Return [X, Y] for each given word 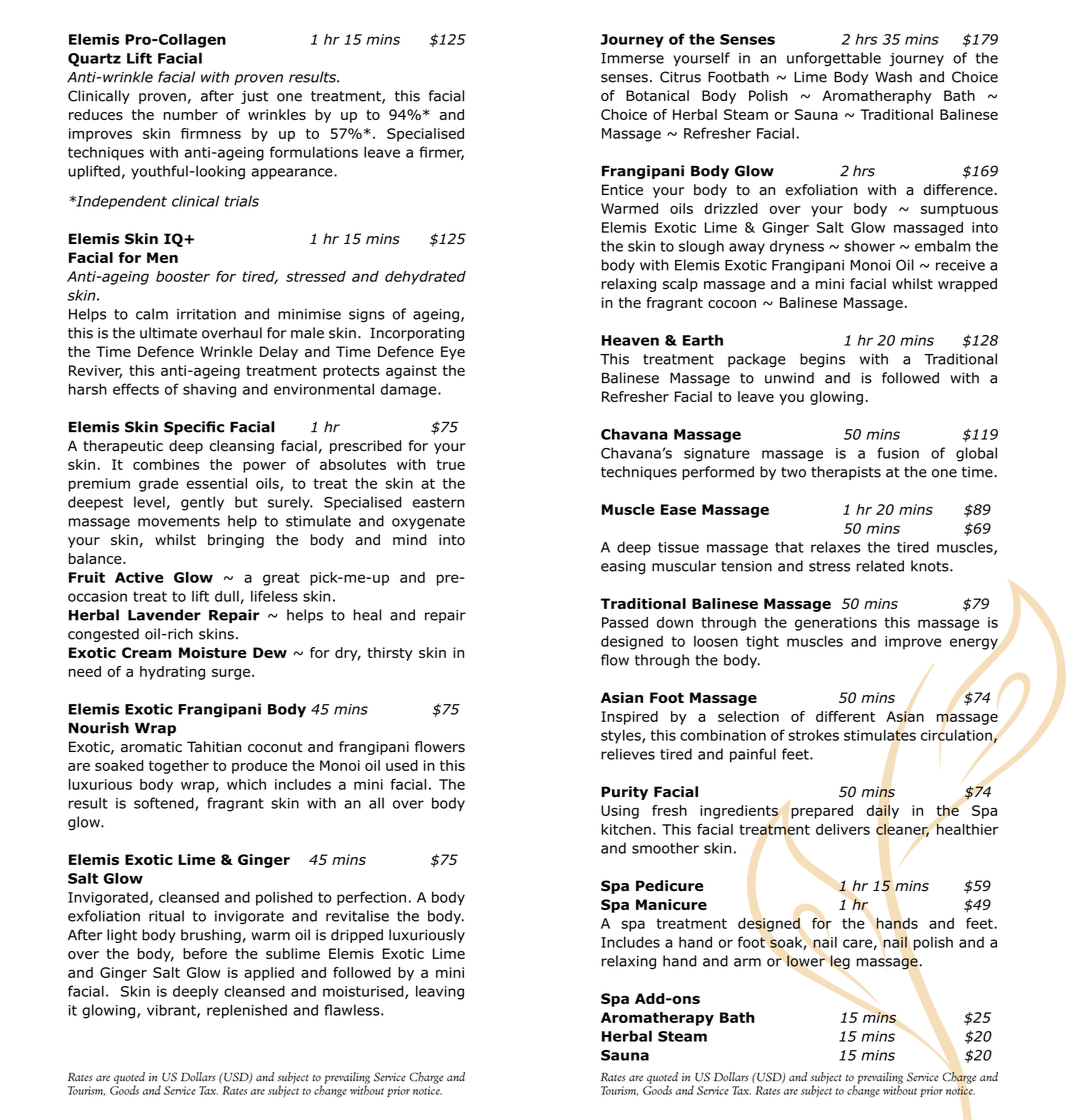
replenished [247, 1011]
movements [179, 521]
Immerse [632, 58]
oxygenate [428, 523]
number [191, 114]
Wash [893, 77]
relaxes [836, 547]
